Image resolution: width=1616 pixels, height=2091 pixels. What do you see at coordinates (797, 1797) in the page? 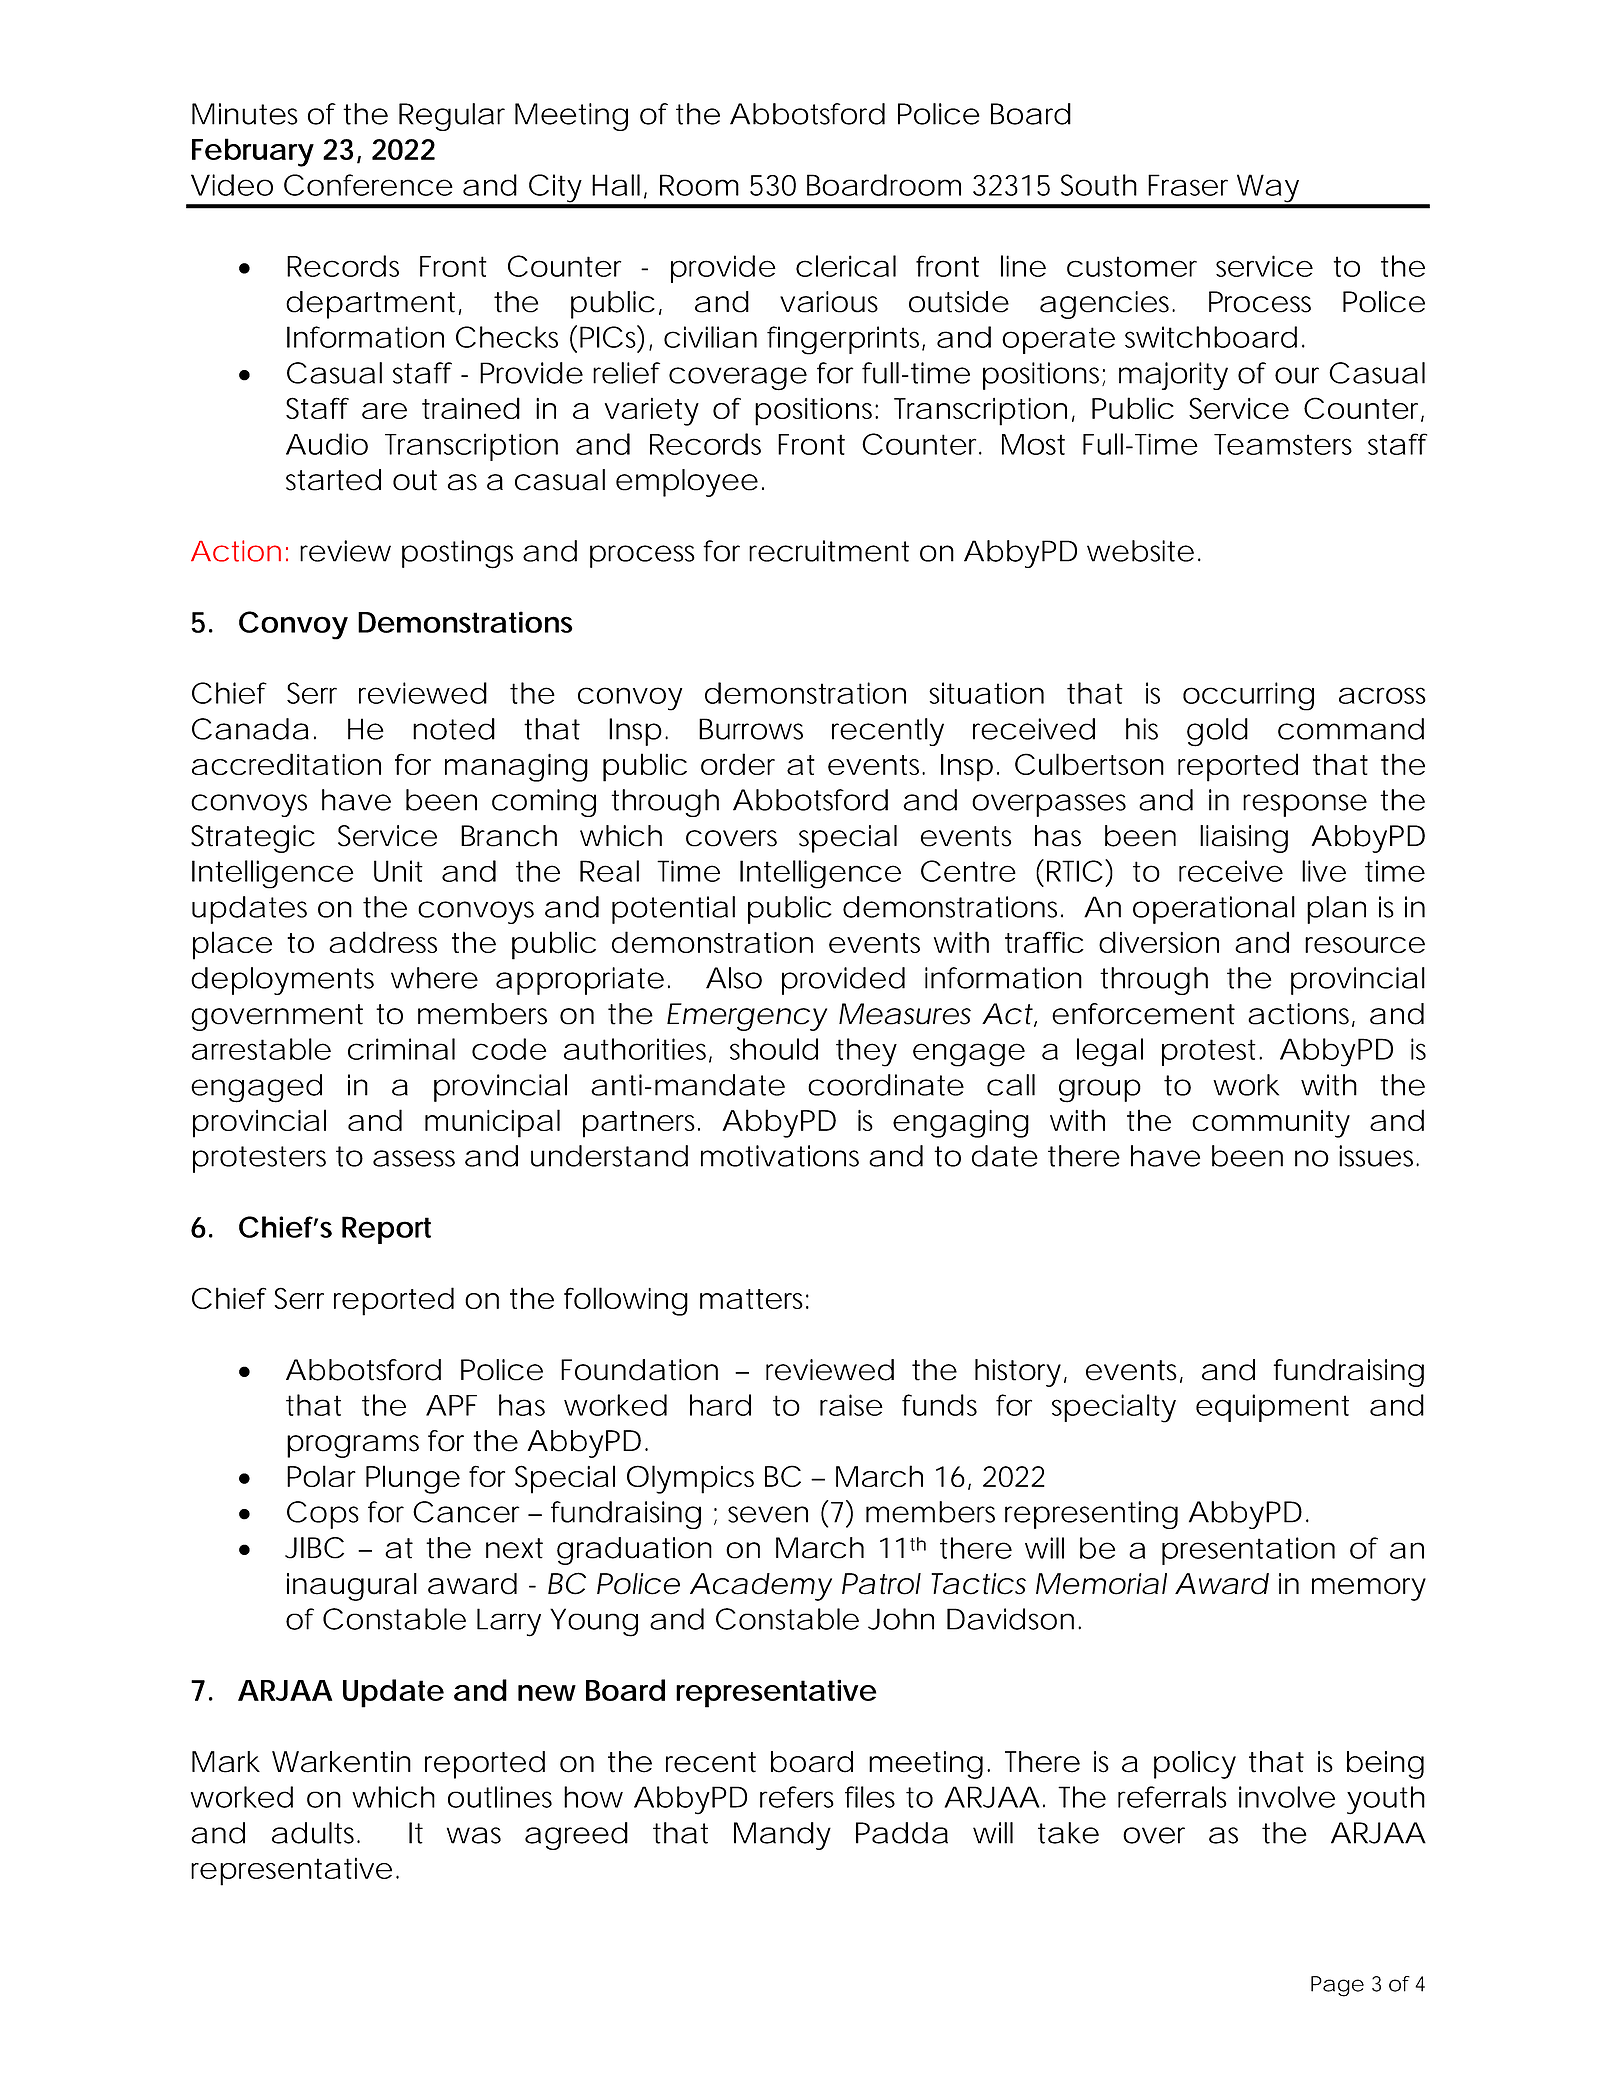
I see `refers` at bounding box center [797, 1797].
